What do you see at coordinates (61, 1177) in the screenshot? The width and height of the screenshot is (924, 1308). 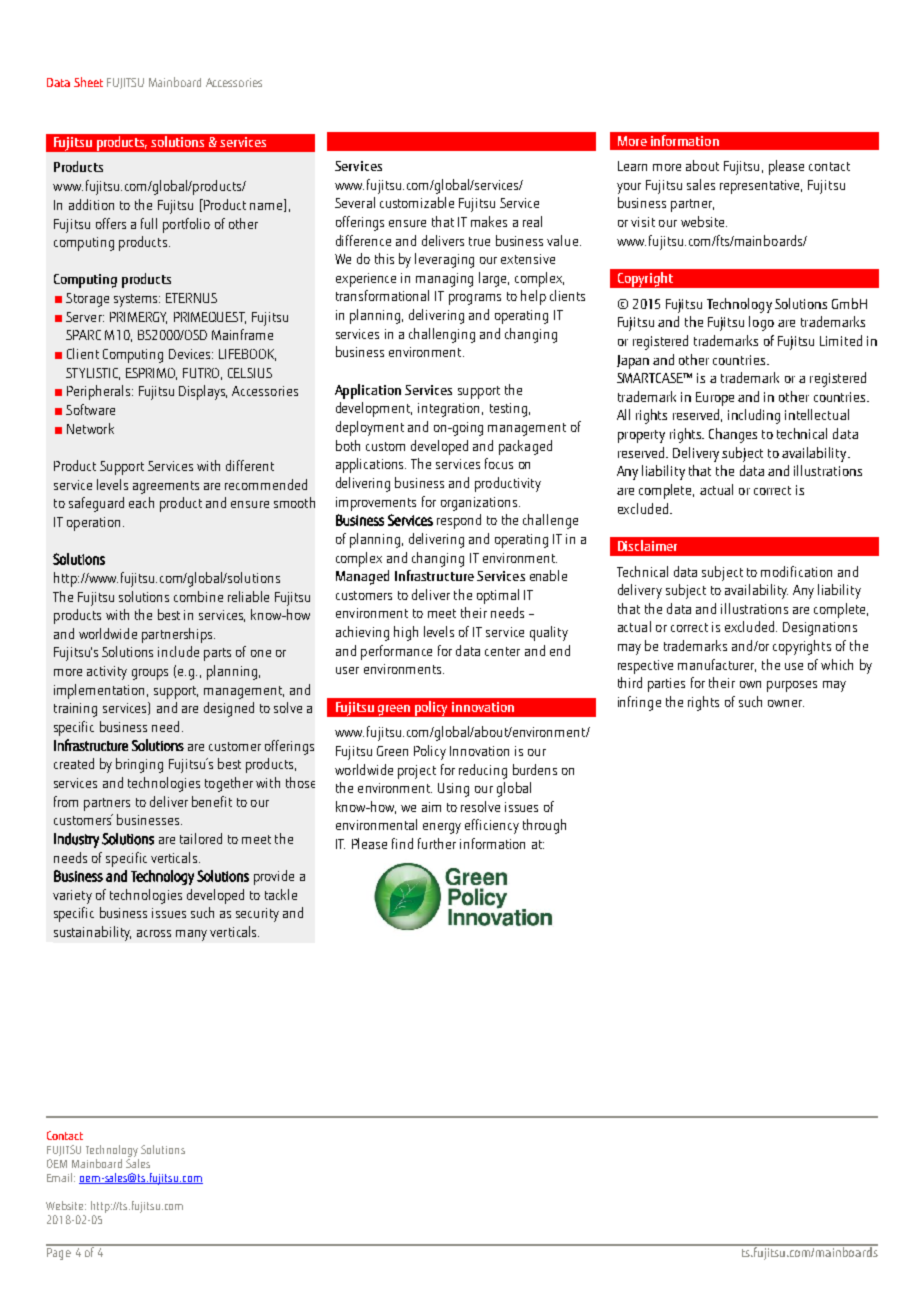 I see `Email` at bounding box center [61, 1177].
